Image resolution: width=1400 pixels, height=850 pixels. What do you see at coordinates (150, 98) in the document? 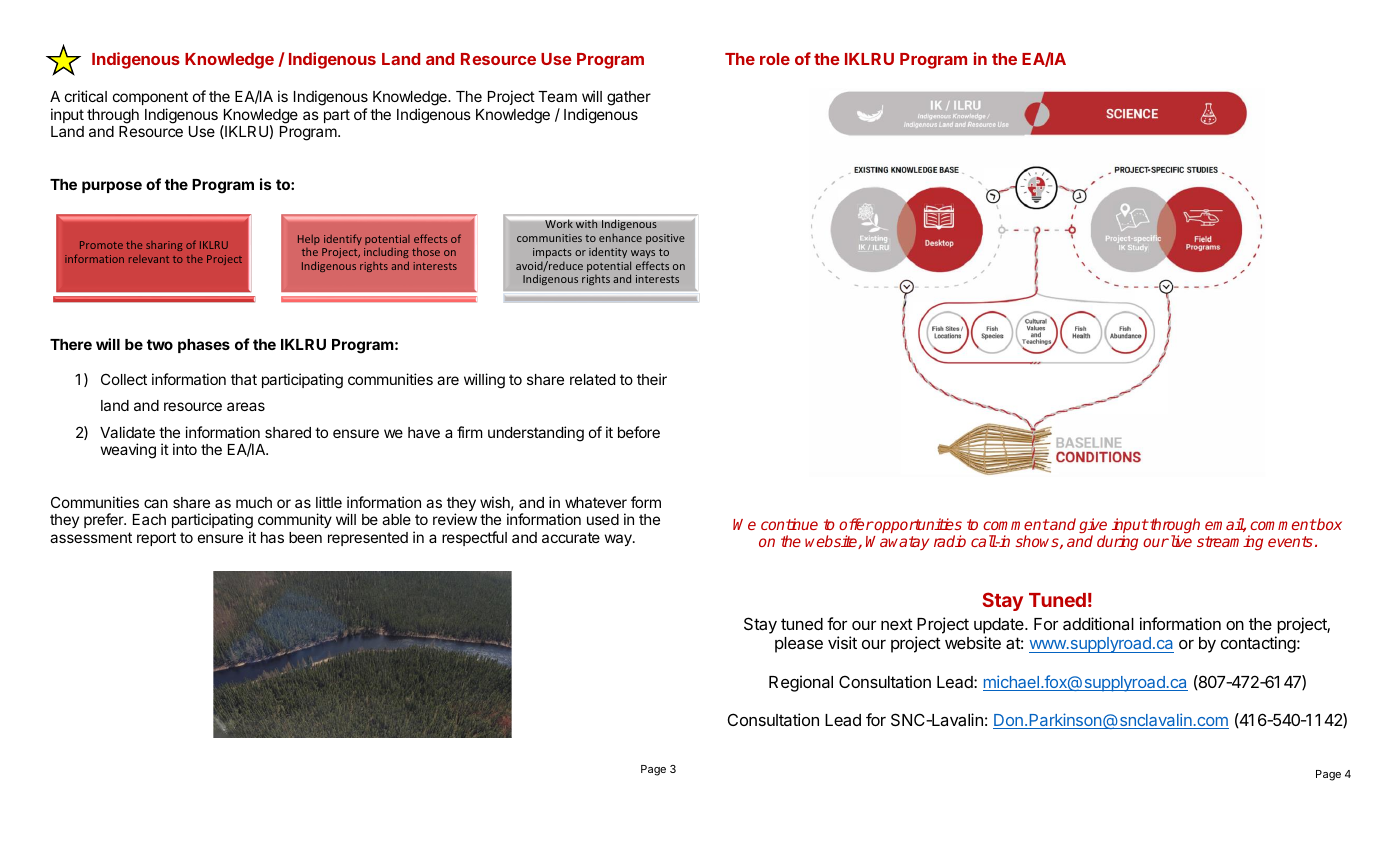
I see `component` at bounding box center [150, 98].
